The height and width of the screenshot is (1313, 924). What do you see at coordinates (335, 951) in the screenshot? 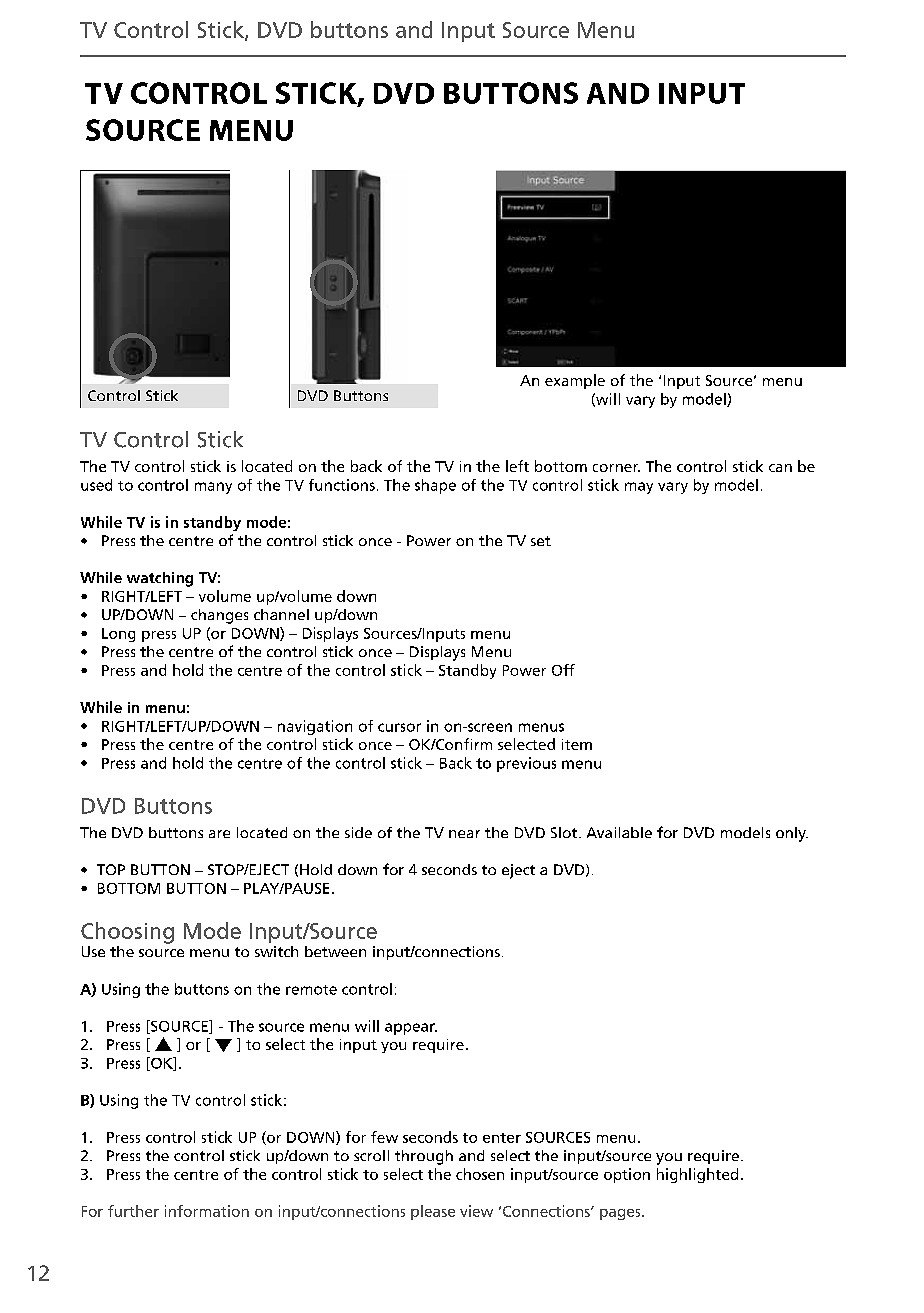
I see `between` at bounding box center [335, 951].
